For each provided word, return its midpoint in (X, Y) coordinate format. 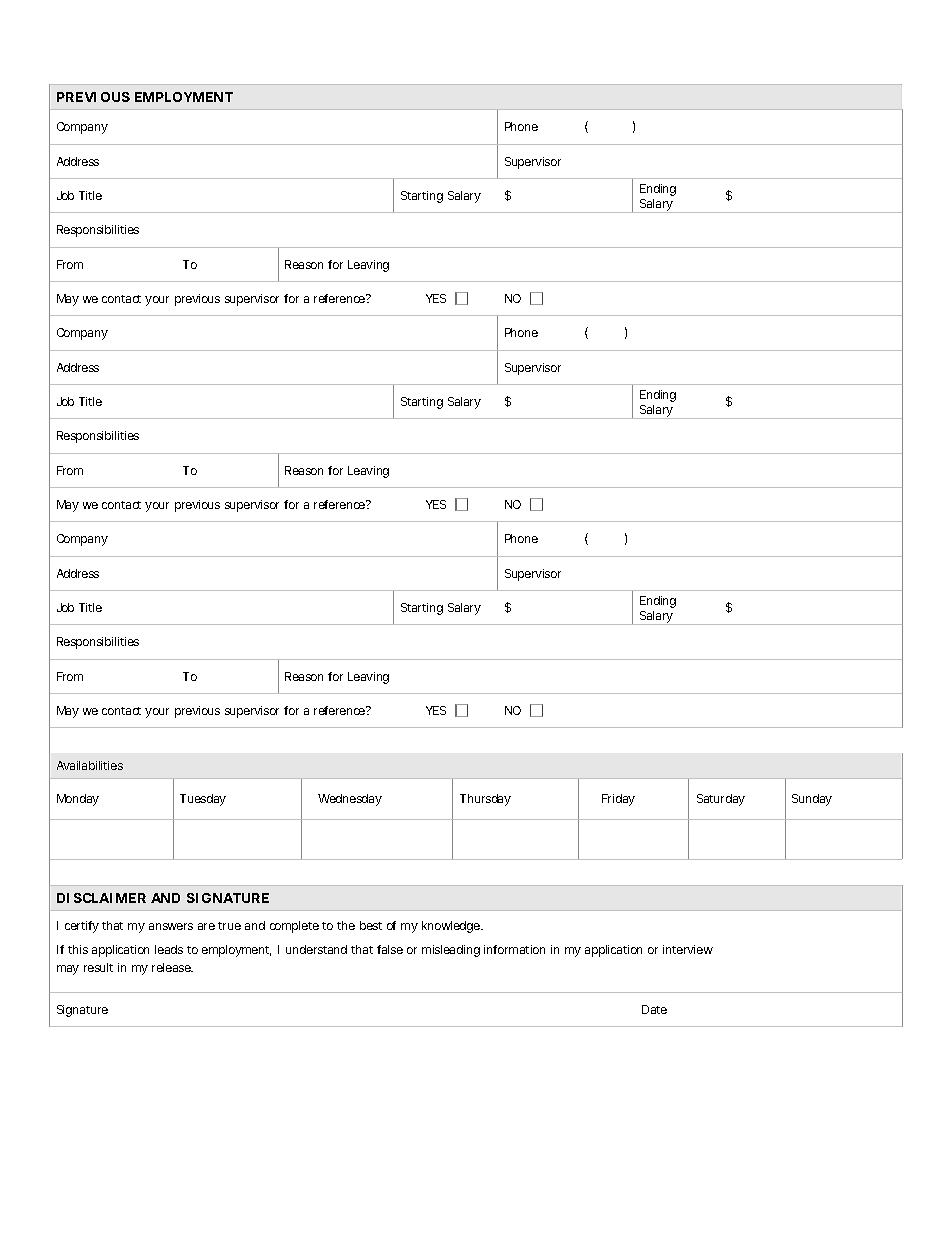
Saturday (721, 800)
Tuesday (203, 800)
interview (688, 949)
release (172, 967)
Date (654, 1009)
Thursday (485, 800)
